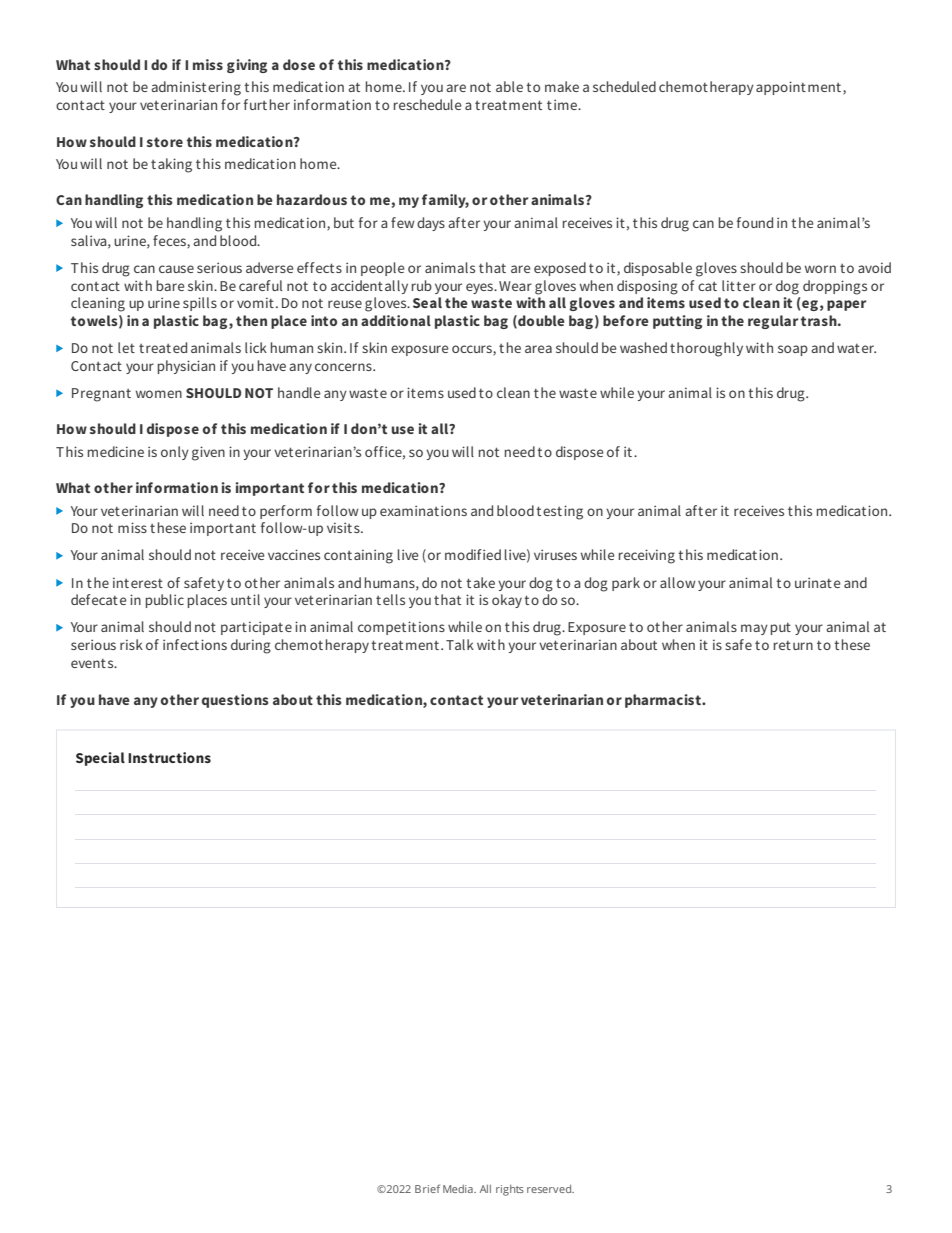 This image has height=1233, width=952. I want to click on reschedule, so click(428, 104).
